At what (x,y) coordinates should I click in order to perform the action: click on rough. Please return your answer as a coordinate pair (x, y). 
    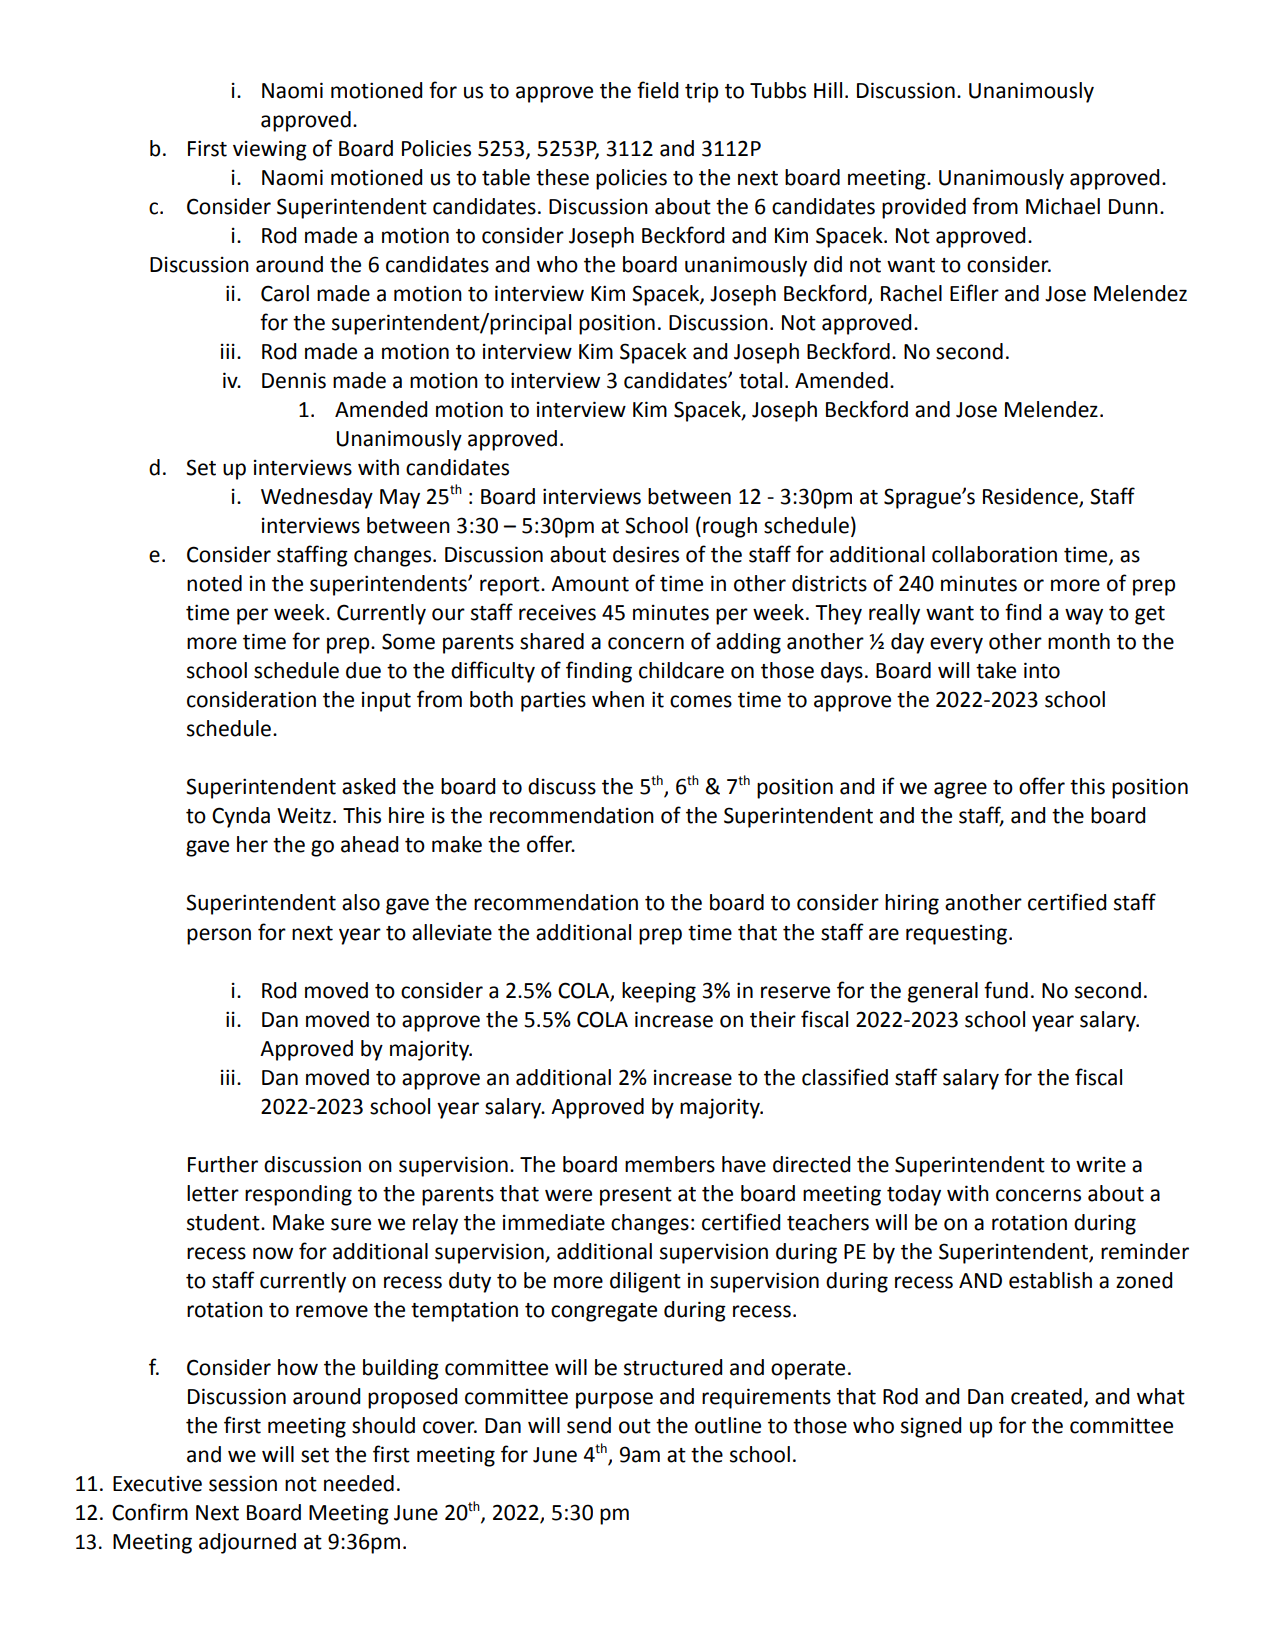
    Looking at the image, I should click on (730, 527).
